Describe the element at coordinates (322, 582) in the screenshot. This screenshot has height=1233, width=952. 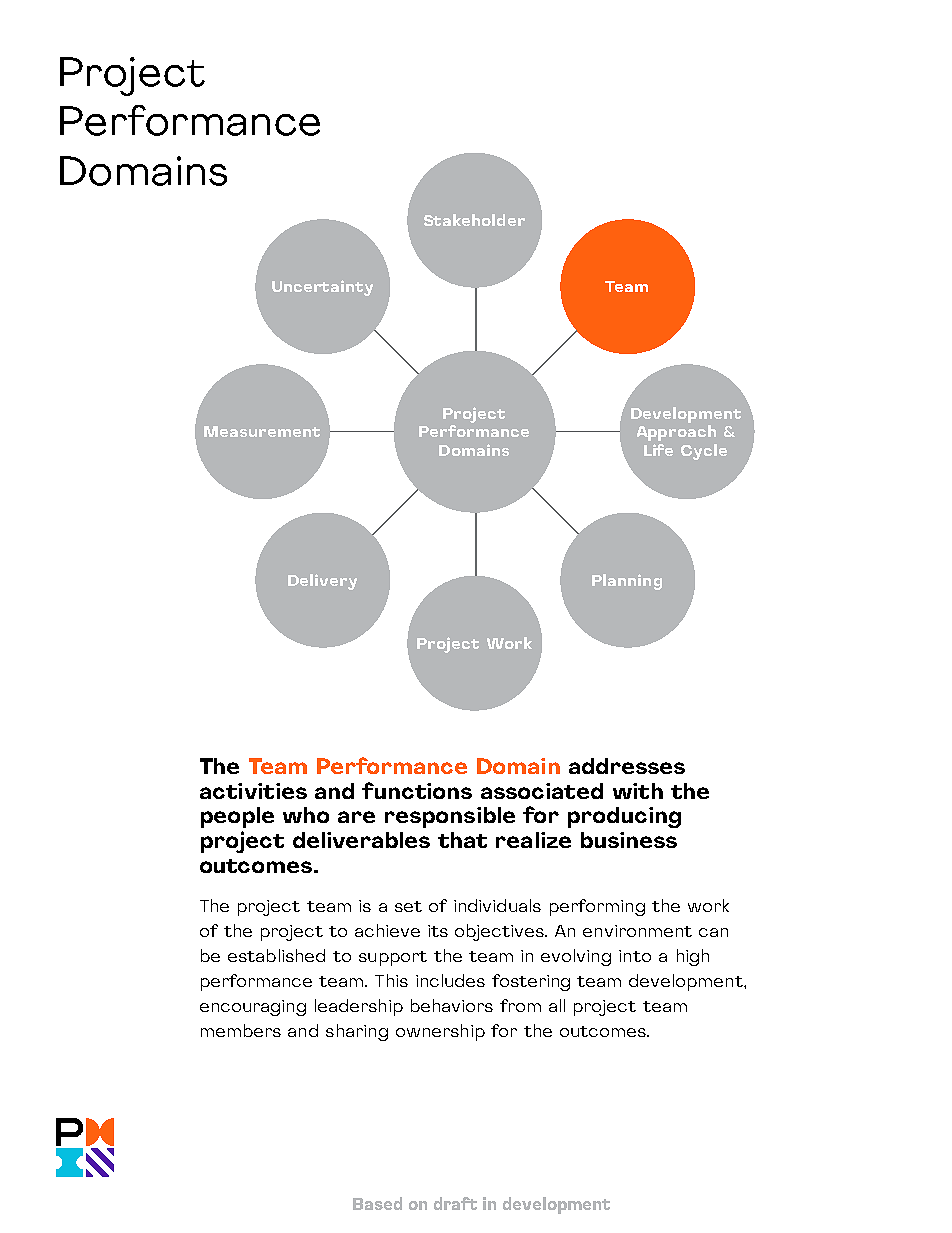
I see `Delivery` at that location.
